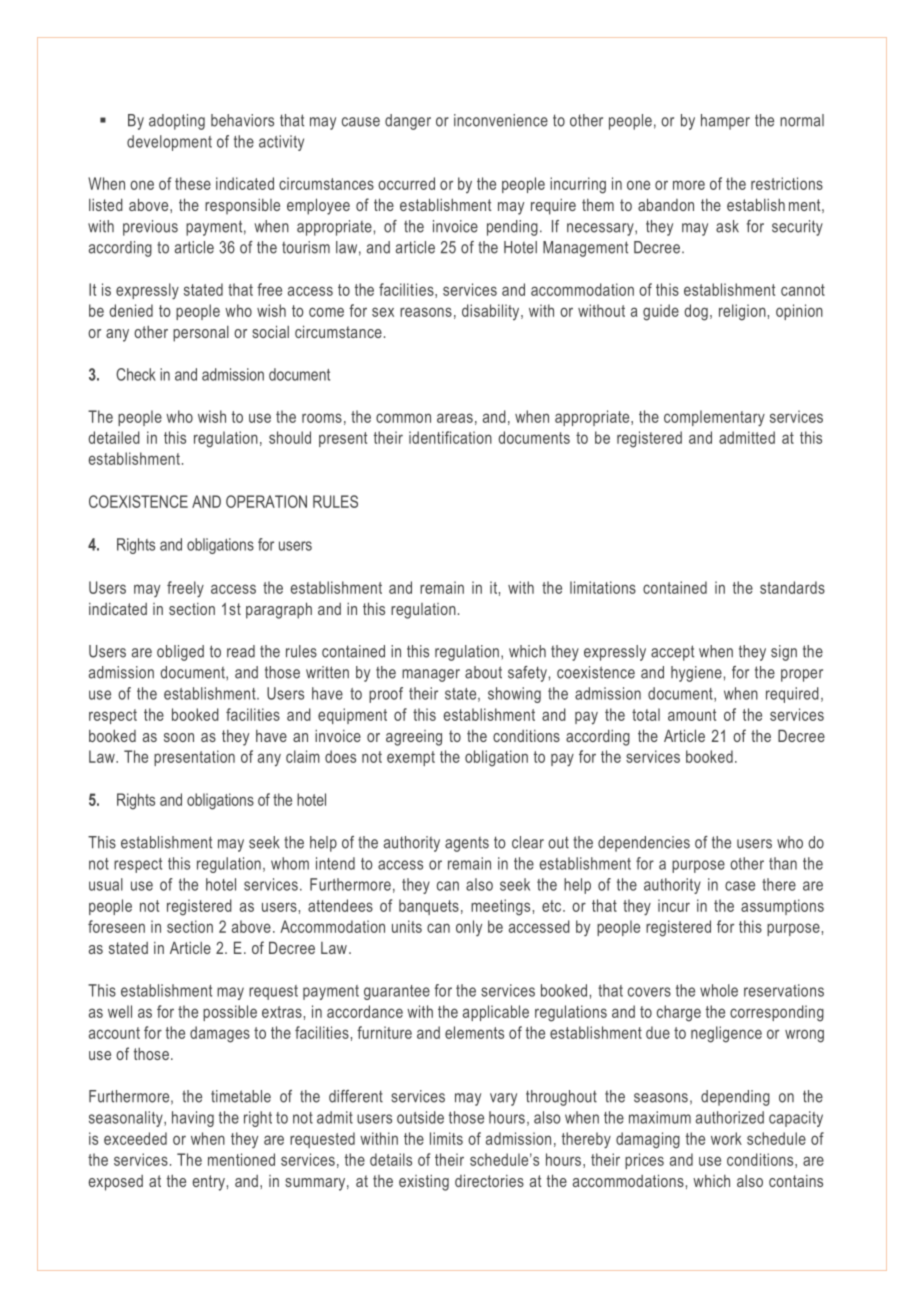 The width and height of the document is (924, 1308). What do you see at coordinates (408, 122) in the document?
I see `danger` at bounding box center [408, 122].
